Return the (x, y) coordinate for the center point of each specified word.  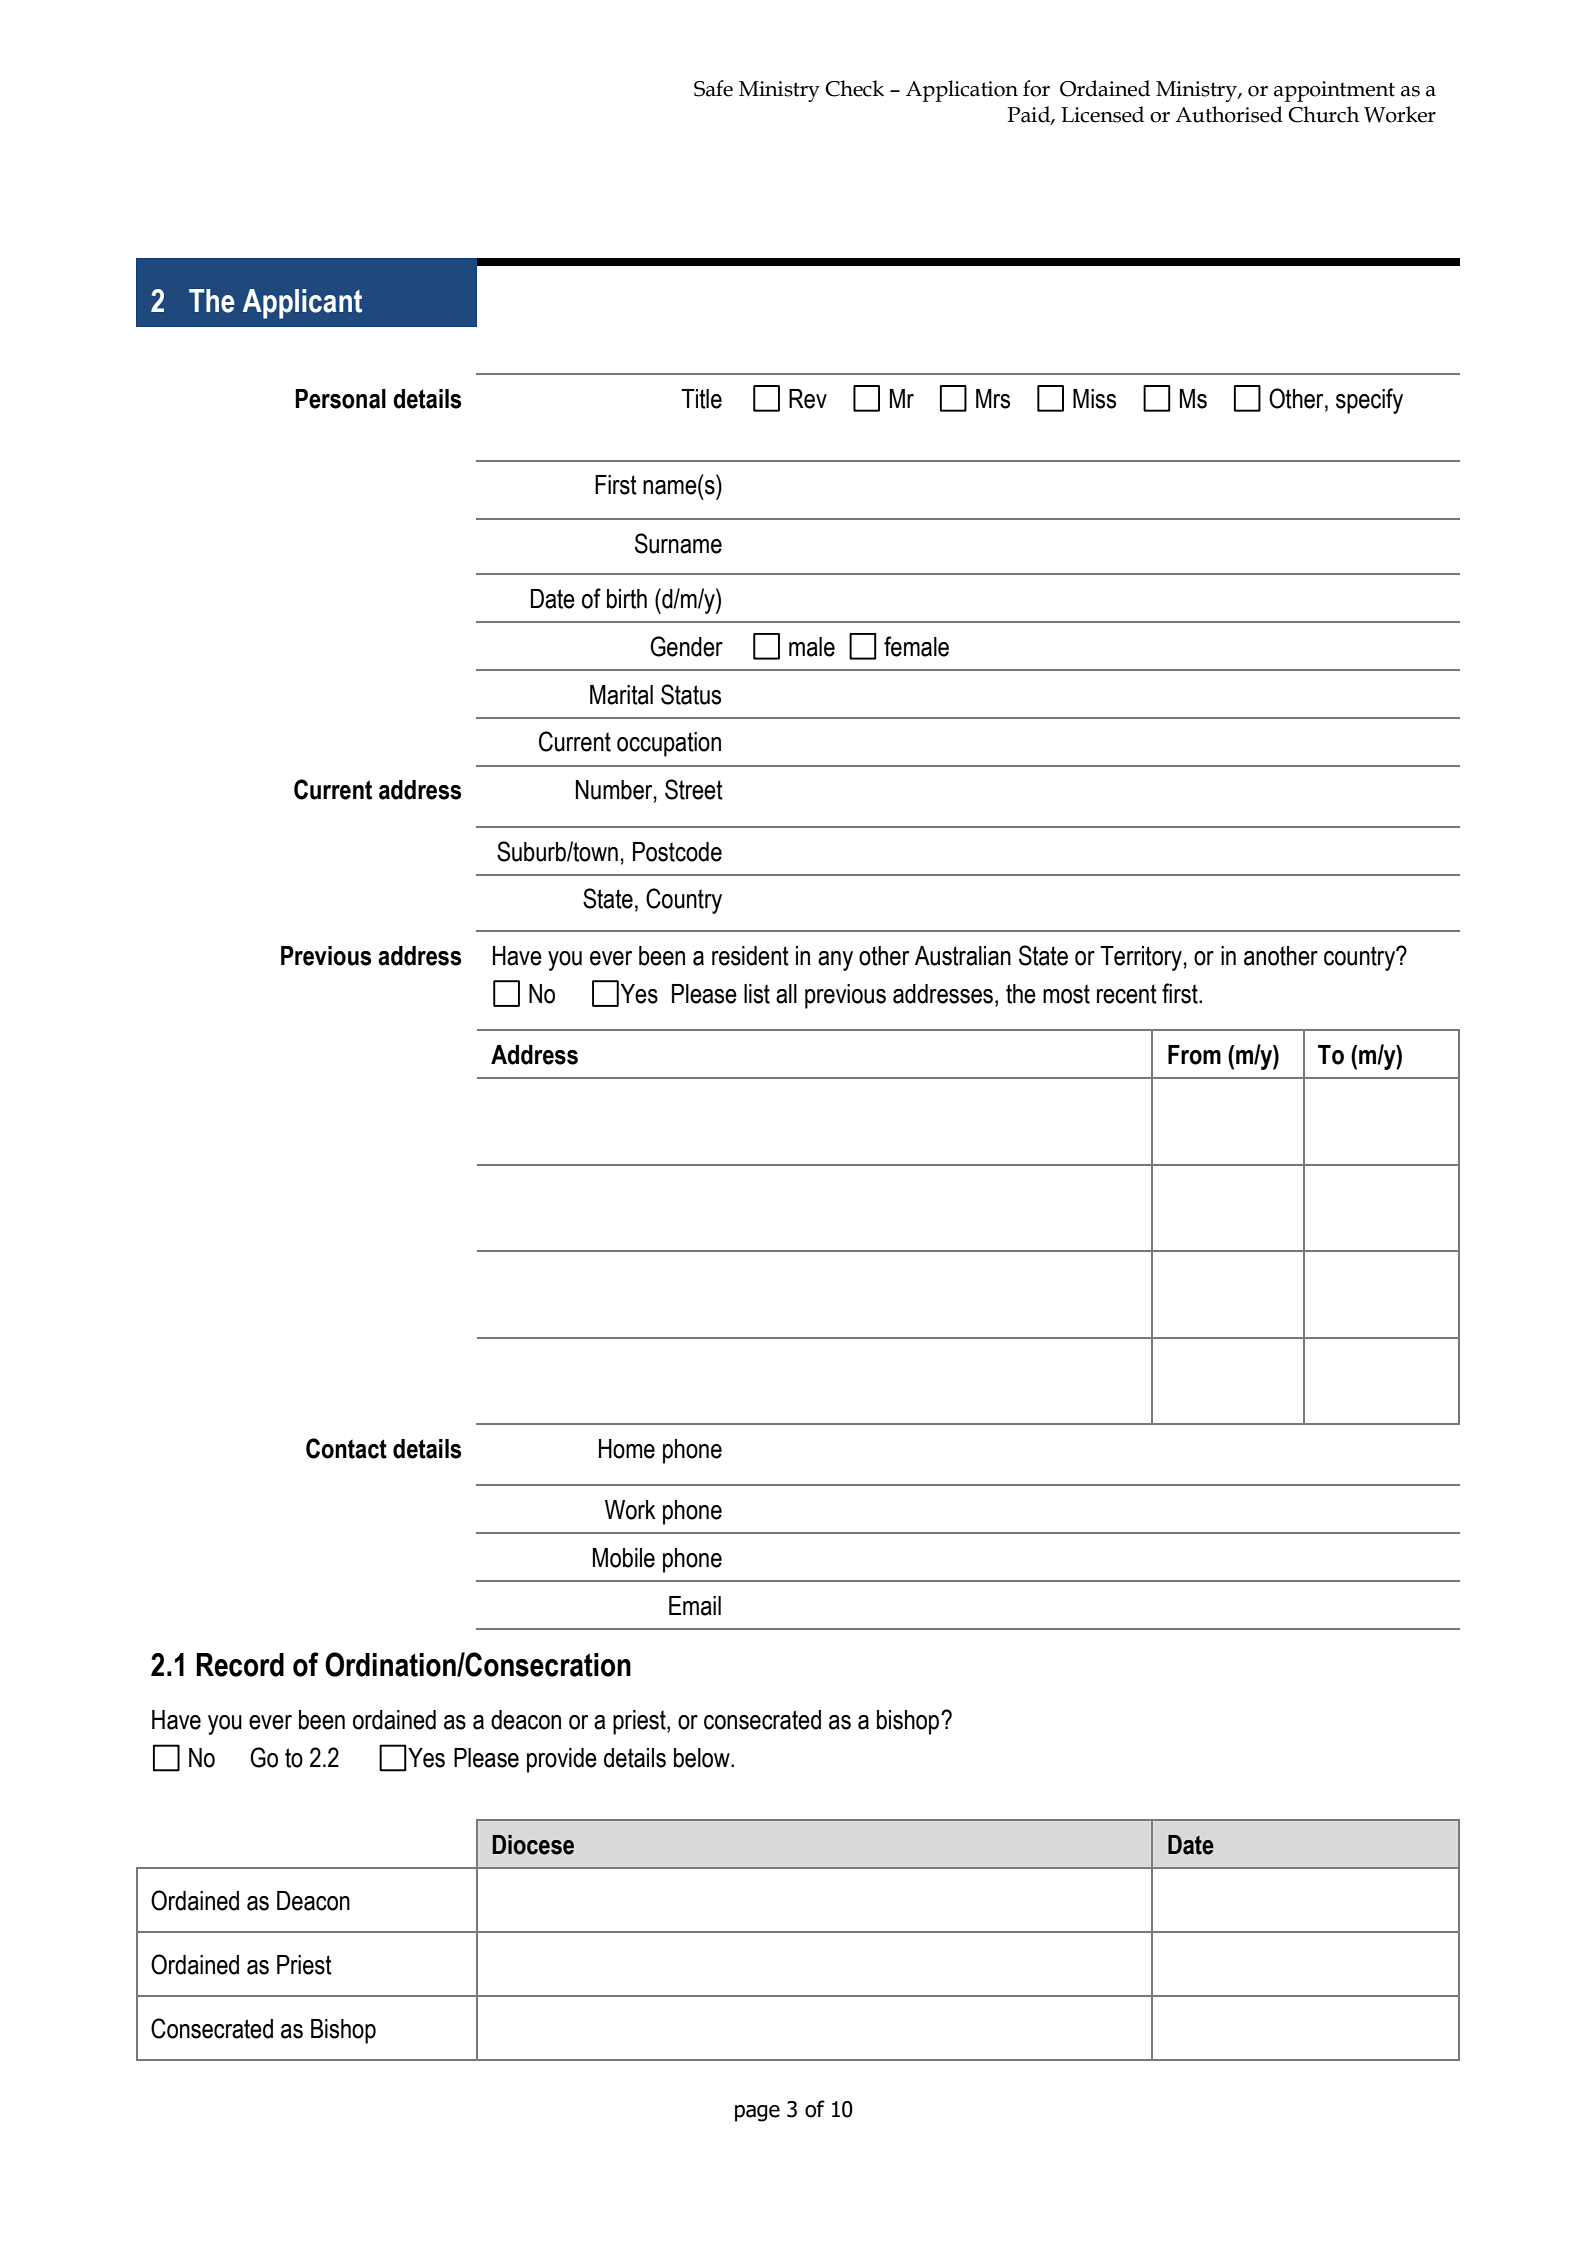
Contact (346, 1448)
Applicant (302, 304)
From (1194, 1055)
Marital (621, 695)
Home (627, 1449)
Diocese (533, 1845)
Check (854, 88)
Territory (1141, 958)
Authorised (1229, 114)
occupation (669, 744)
